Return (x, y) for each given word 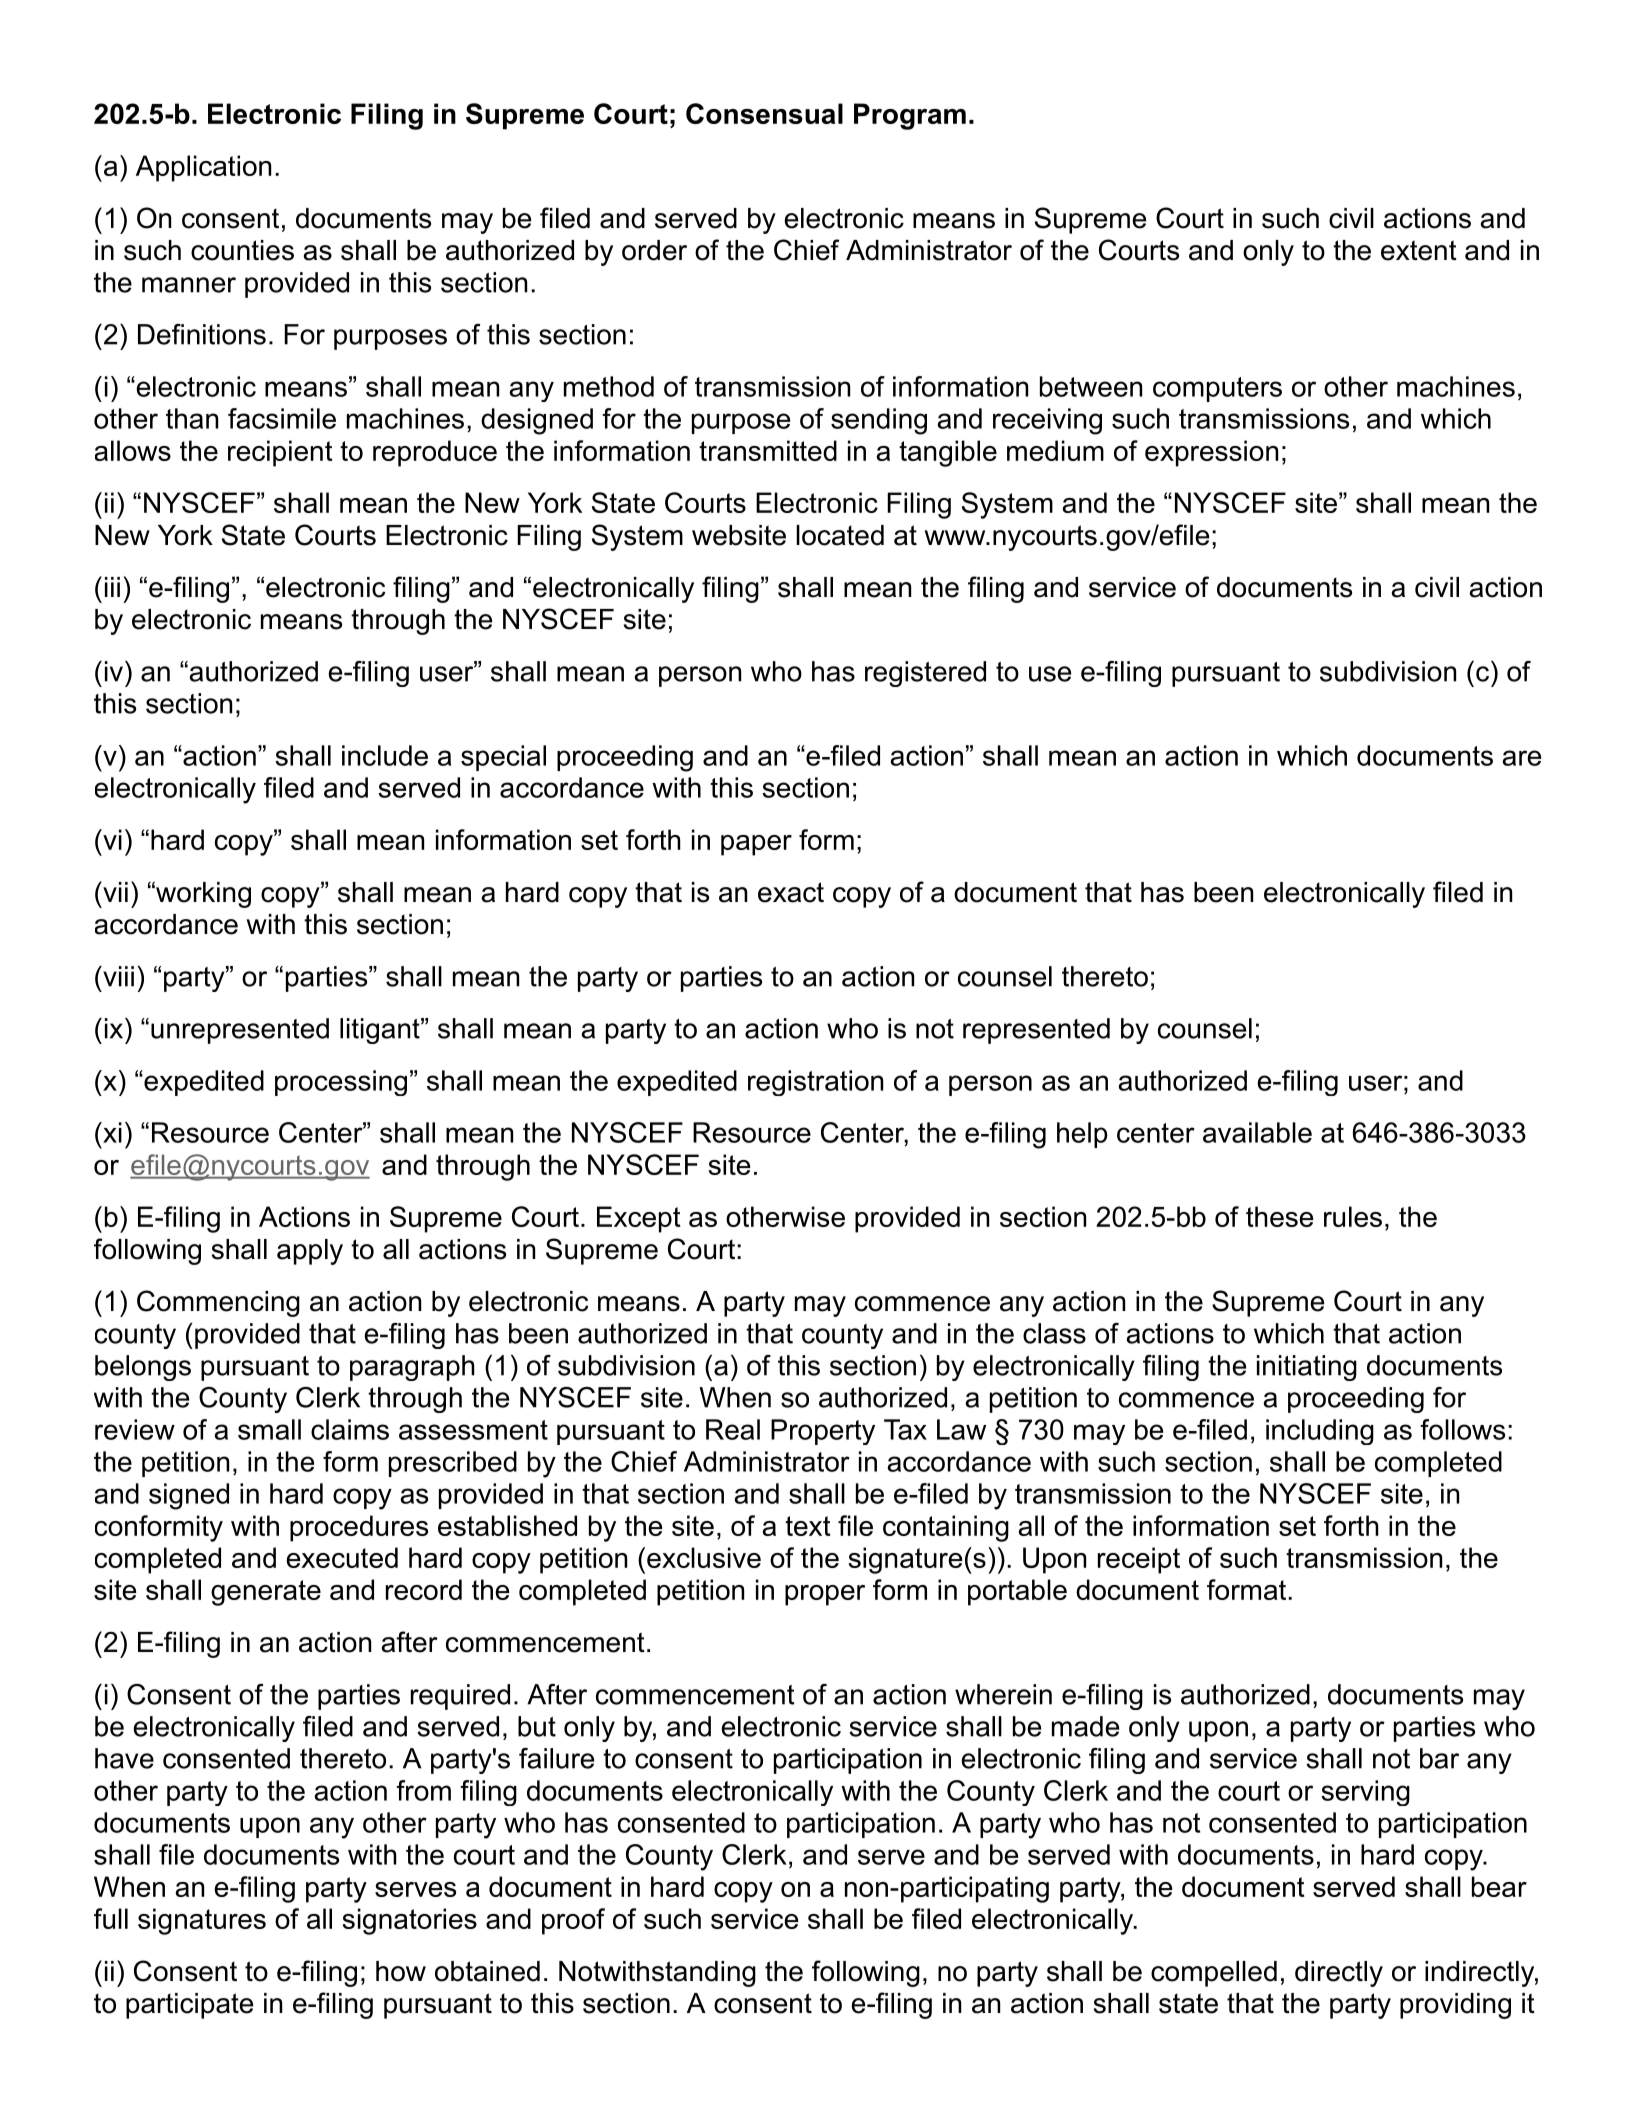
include (385, 755)
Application (203, 168)
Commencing (218, 1303)
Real (733, 1429)
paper (756, 845)
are (1521, 758)
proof (573, 1921)
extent (1419, 250)
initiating (1307, 1368)
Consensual (764, 113)
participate (189, 2006)
